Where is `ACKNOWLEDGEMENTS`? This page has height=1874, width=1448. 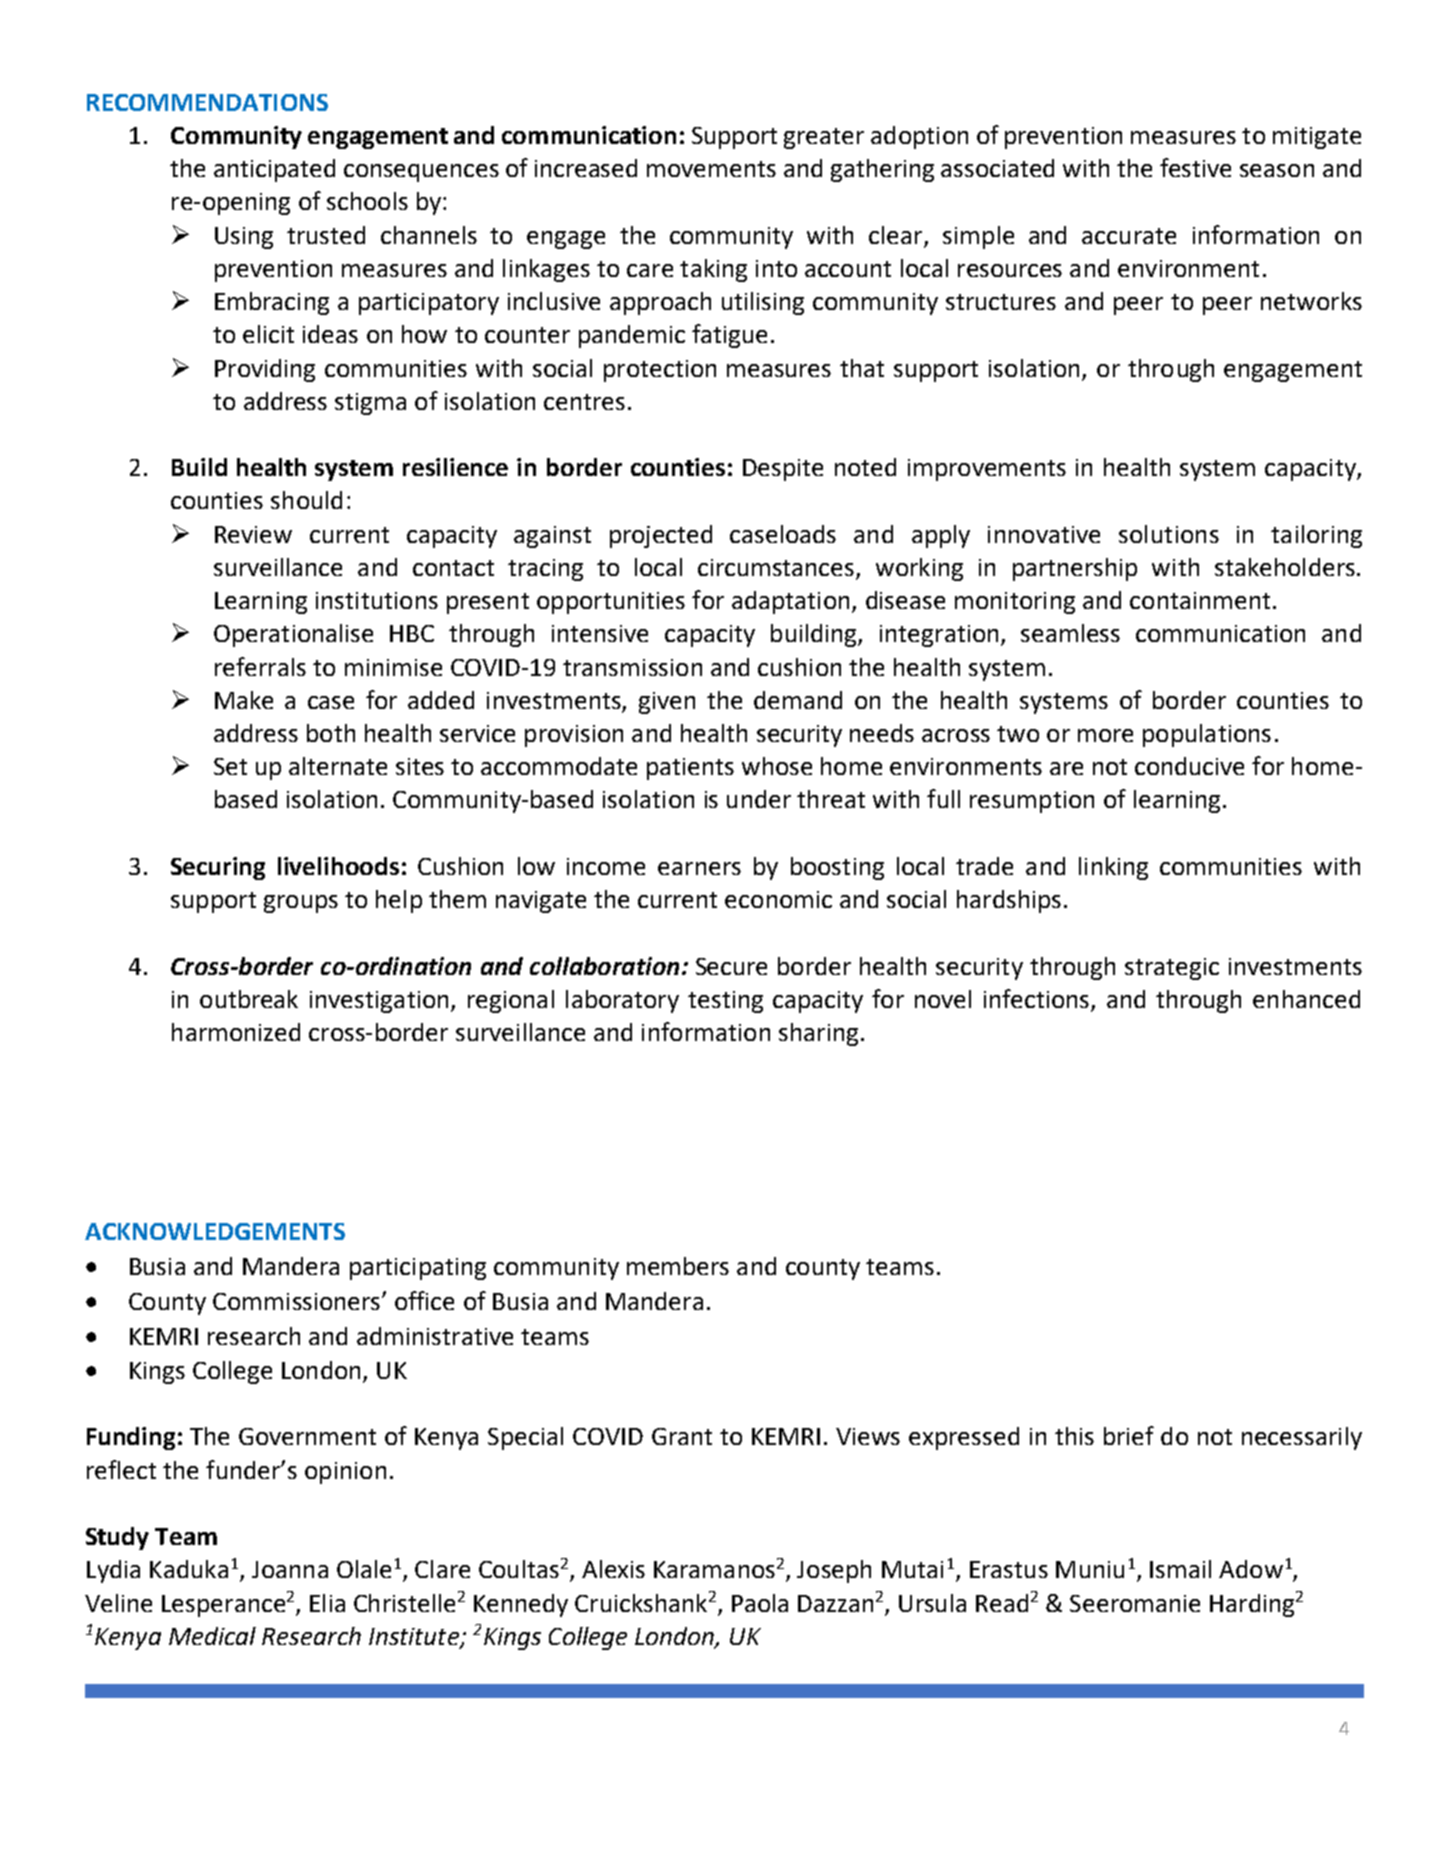 ACKNOWLEDGEMENTS is located at coordinates (215, 1231).
